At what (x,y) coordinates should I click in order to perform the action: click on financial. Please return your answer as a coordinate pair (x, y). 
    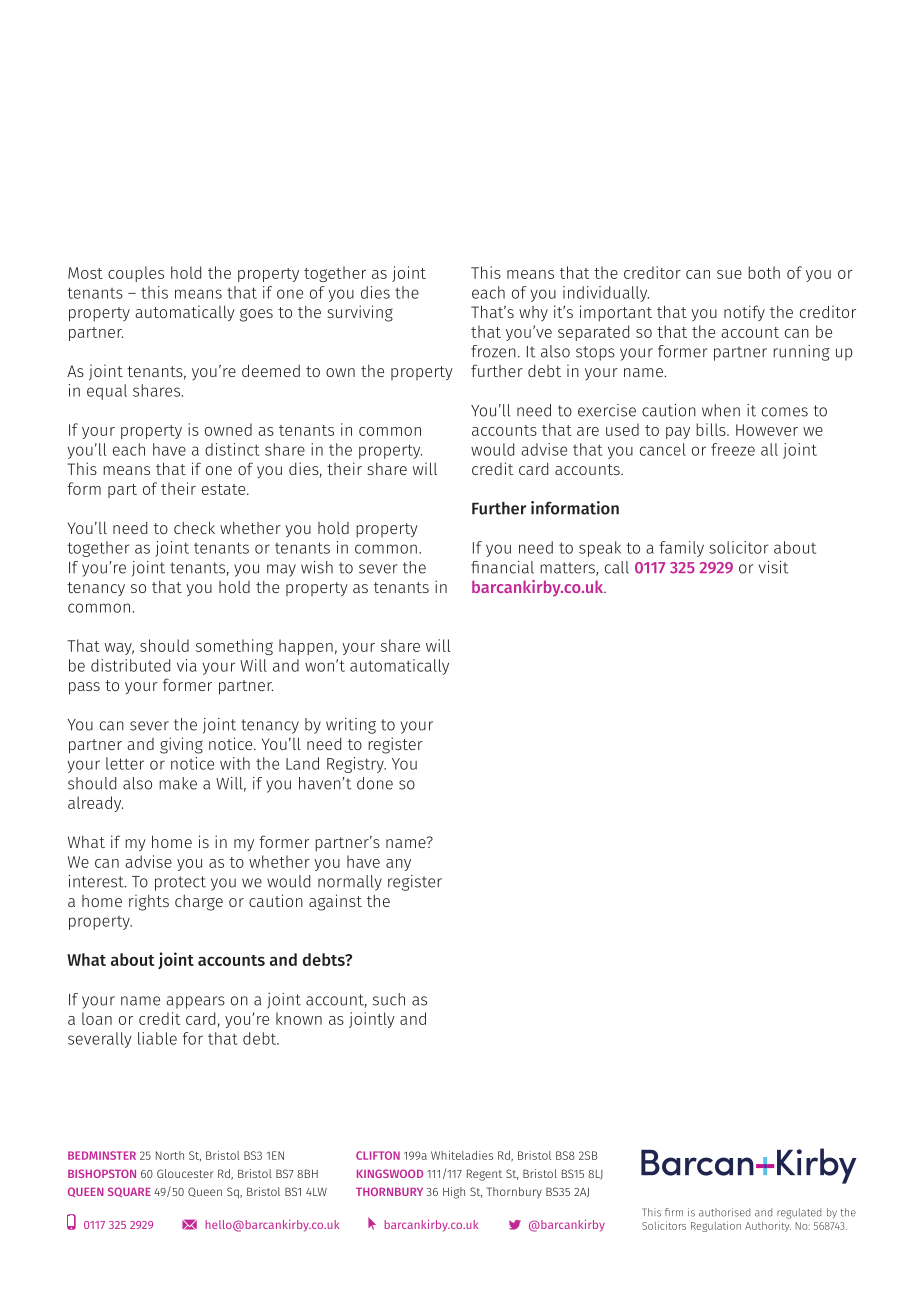
    Looking at the image, I should click on (502, 567).
